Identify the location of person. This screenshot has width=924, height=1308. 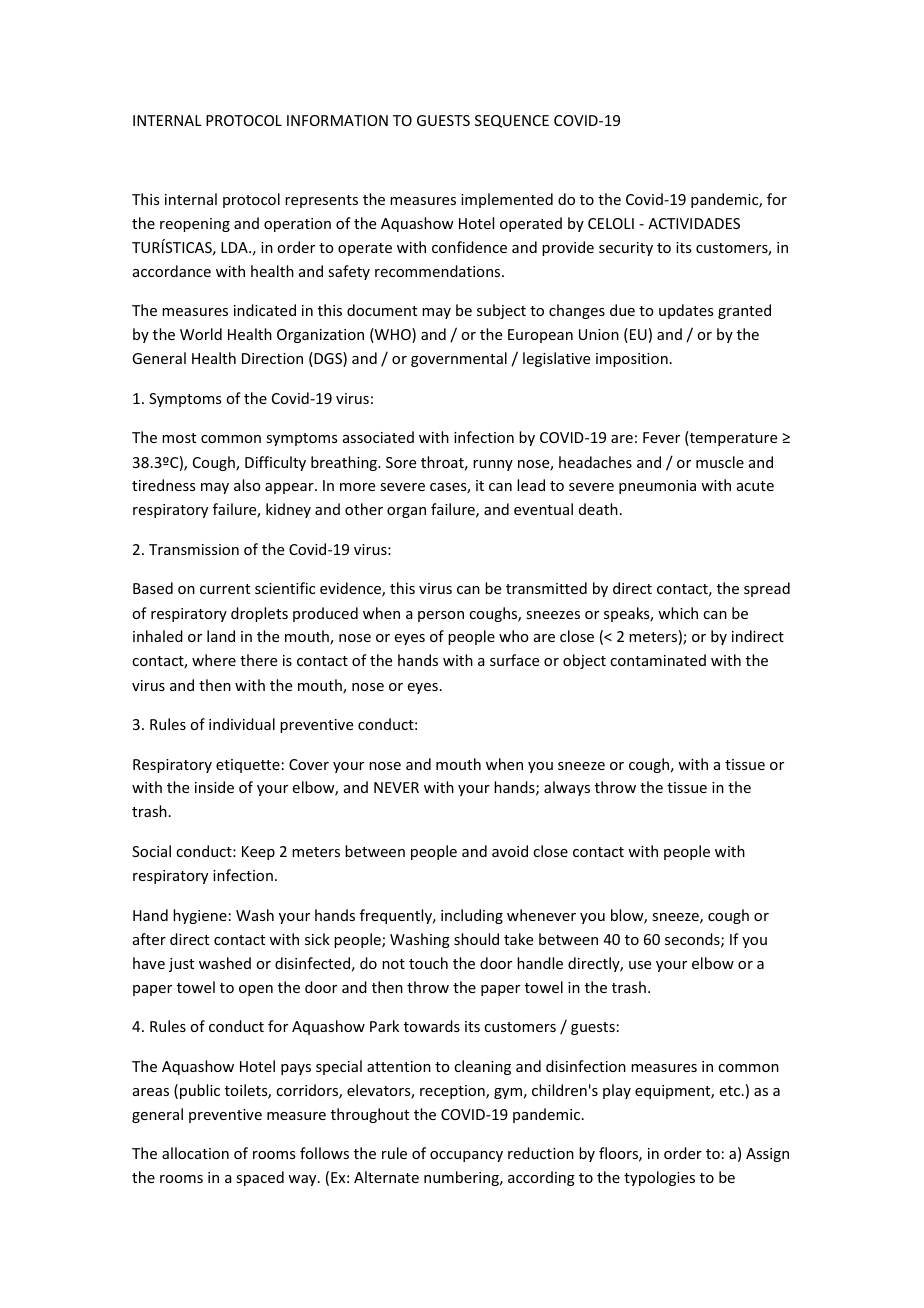
(441, 616).
